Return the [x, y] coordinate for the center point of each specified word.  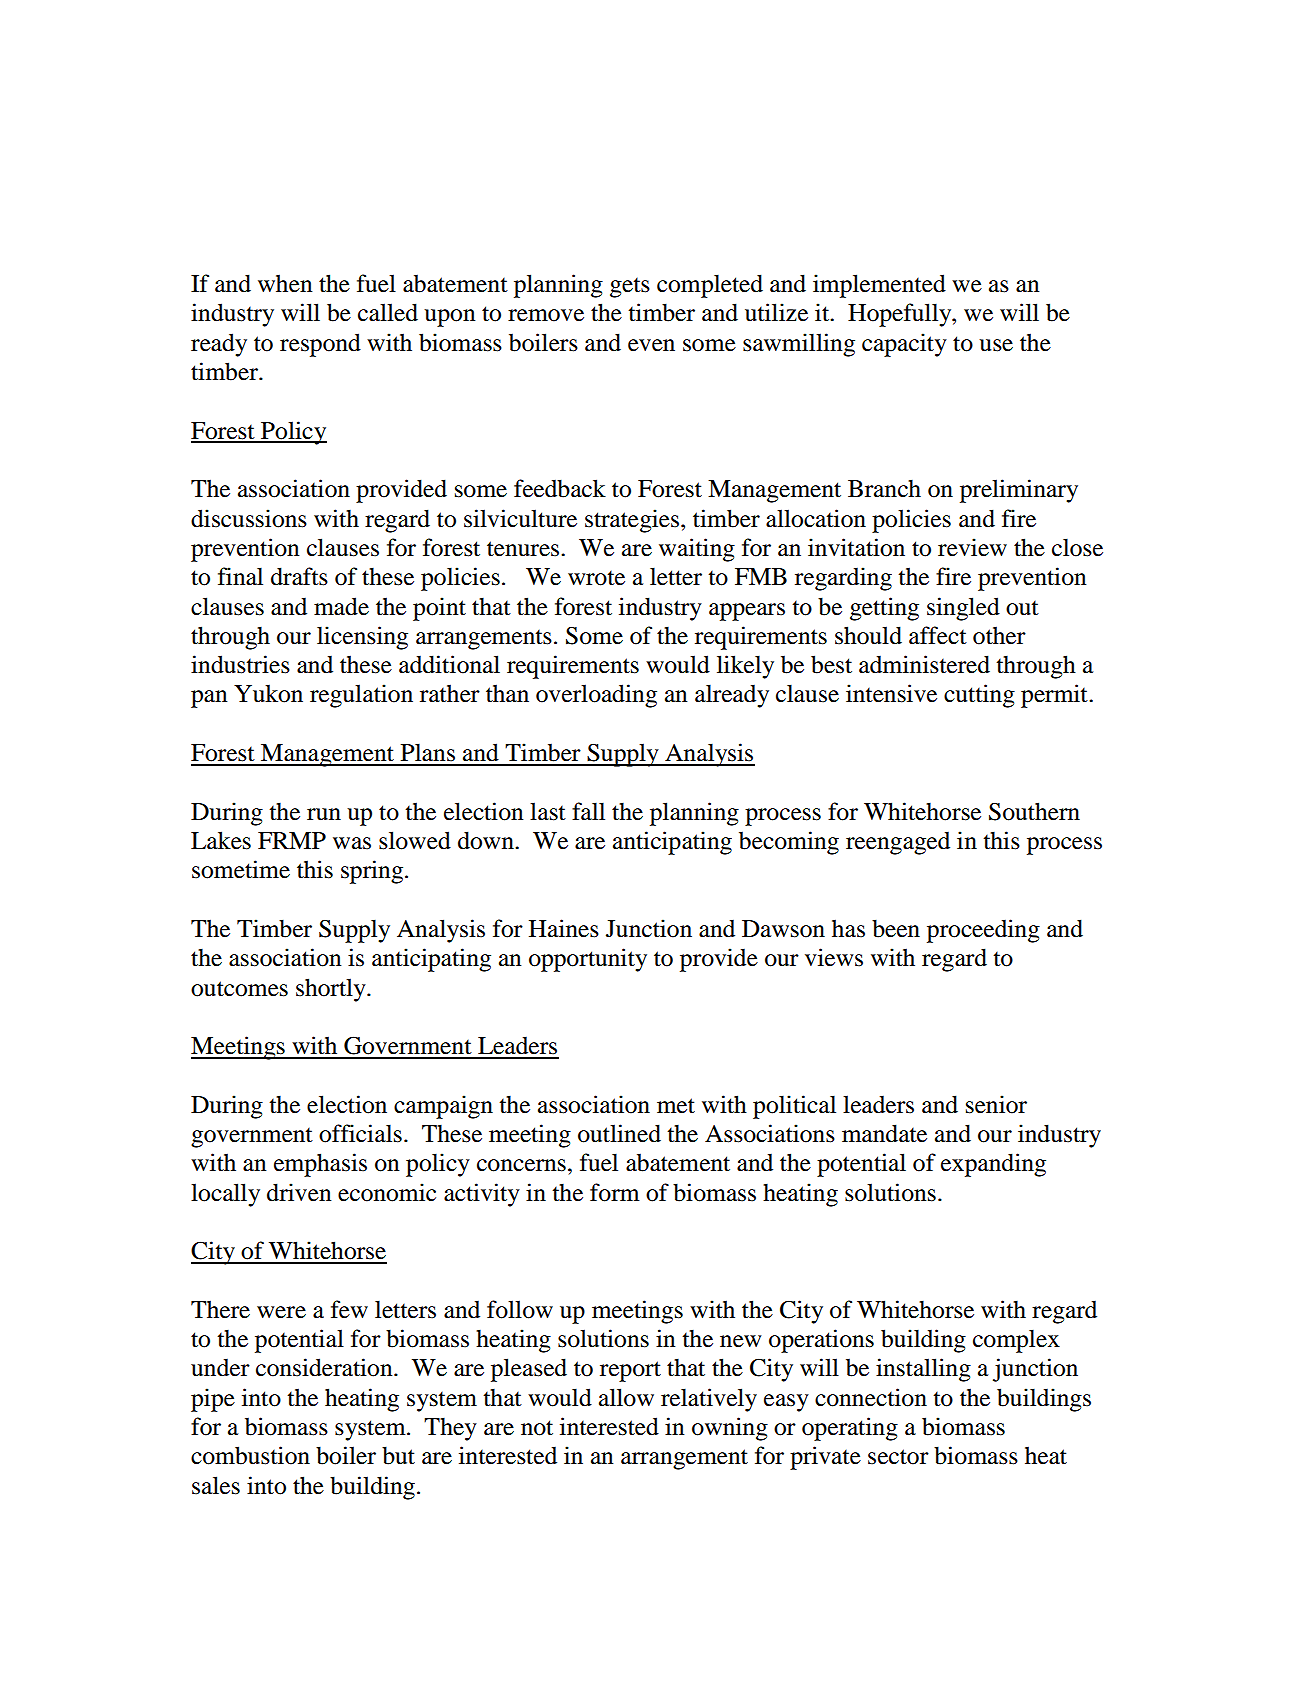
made [341, 606]
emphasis [320, 1165]
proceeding [983, 931]
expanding [993, 1165]
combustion [250, 1455]
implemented [879, 286]
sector [898, 1457]
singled [963, 609]
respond [320, 345]
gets [630, 288]
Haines [564, 928]
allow [626, 1397]
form [615, 1192]
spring [372, 872]
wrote [596, 578]
